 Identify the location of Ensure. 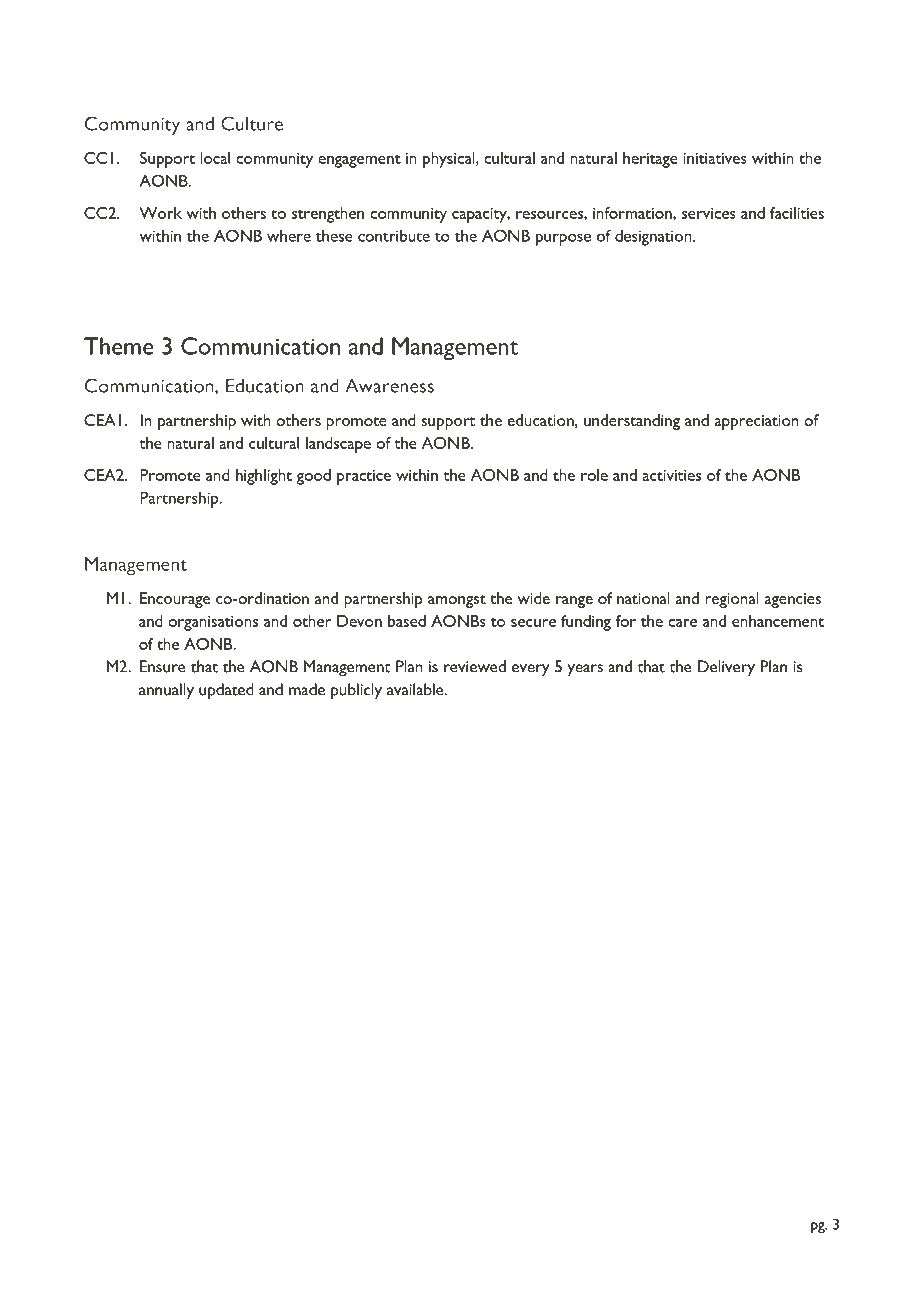
(163, 666).
